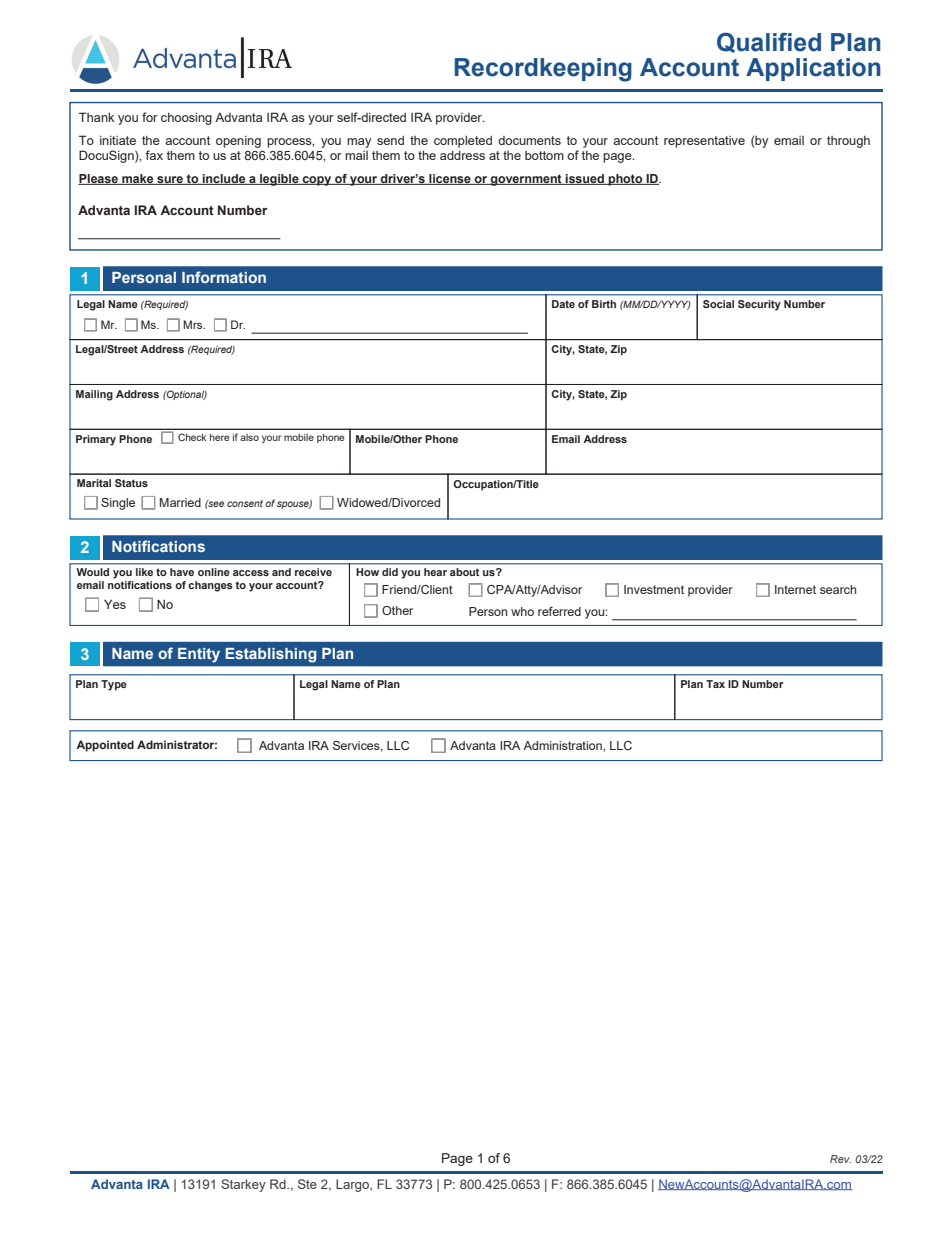 This screenshot has height=1233, width=952. I want to click on who, so click(522, 611).
